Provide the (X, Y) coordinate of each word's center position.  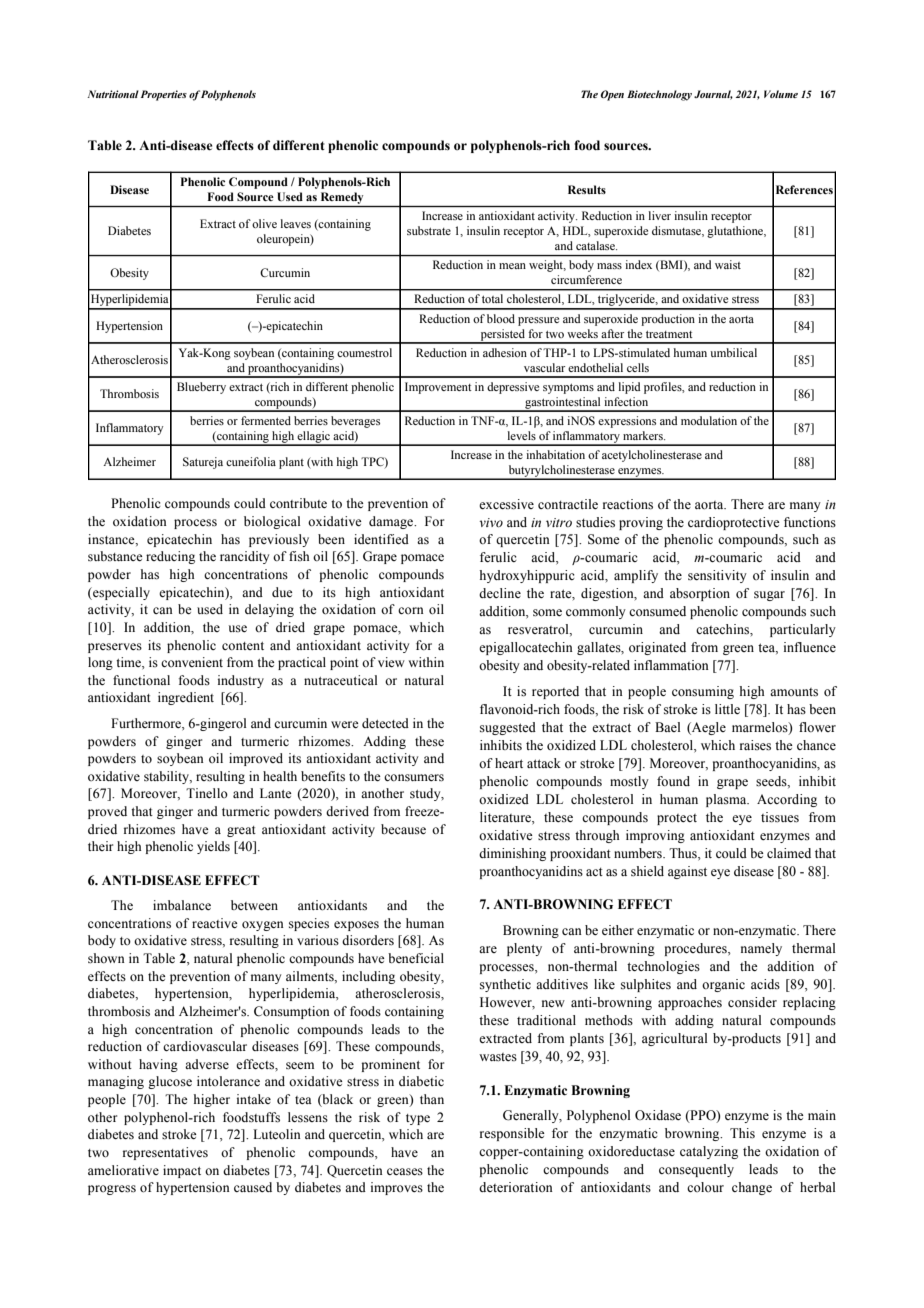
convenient (192, 662)
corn (411, 610)
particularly (803, 630)
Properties (164, 95)
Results (587, 189)
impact (182, 1171)
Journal (713, 95)
